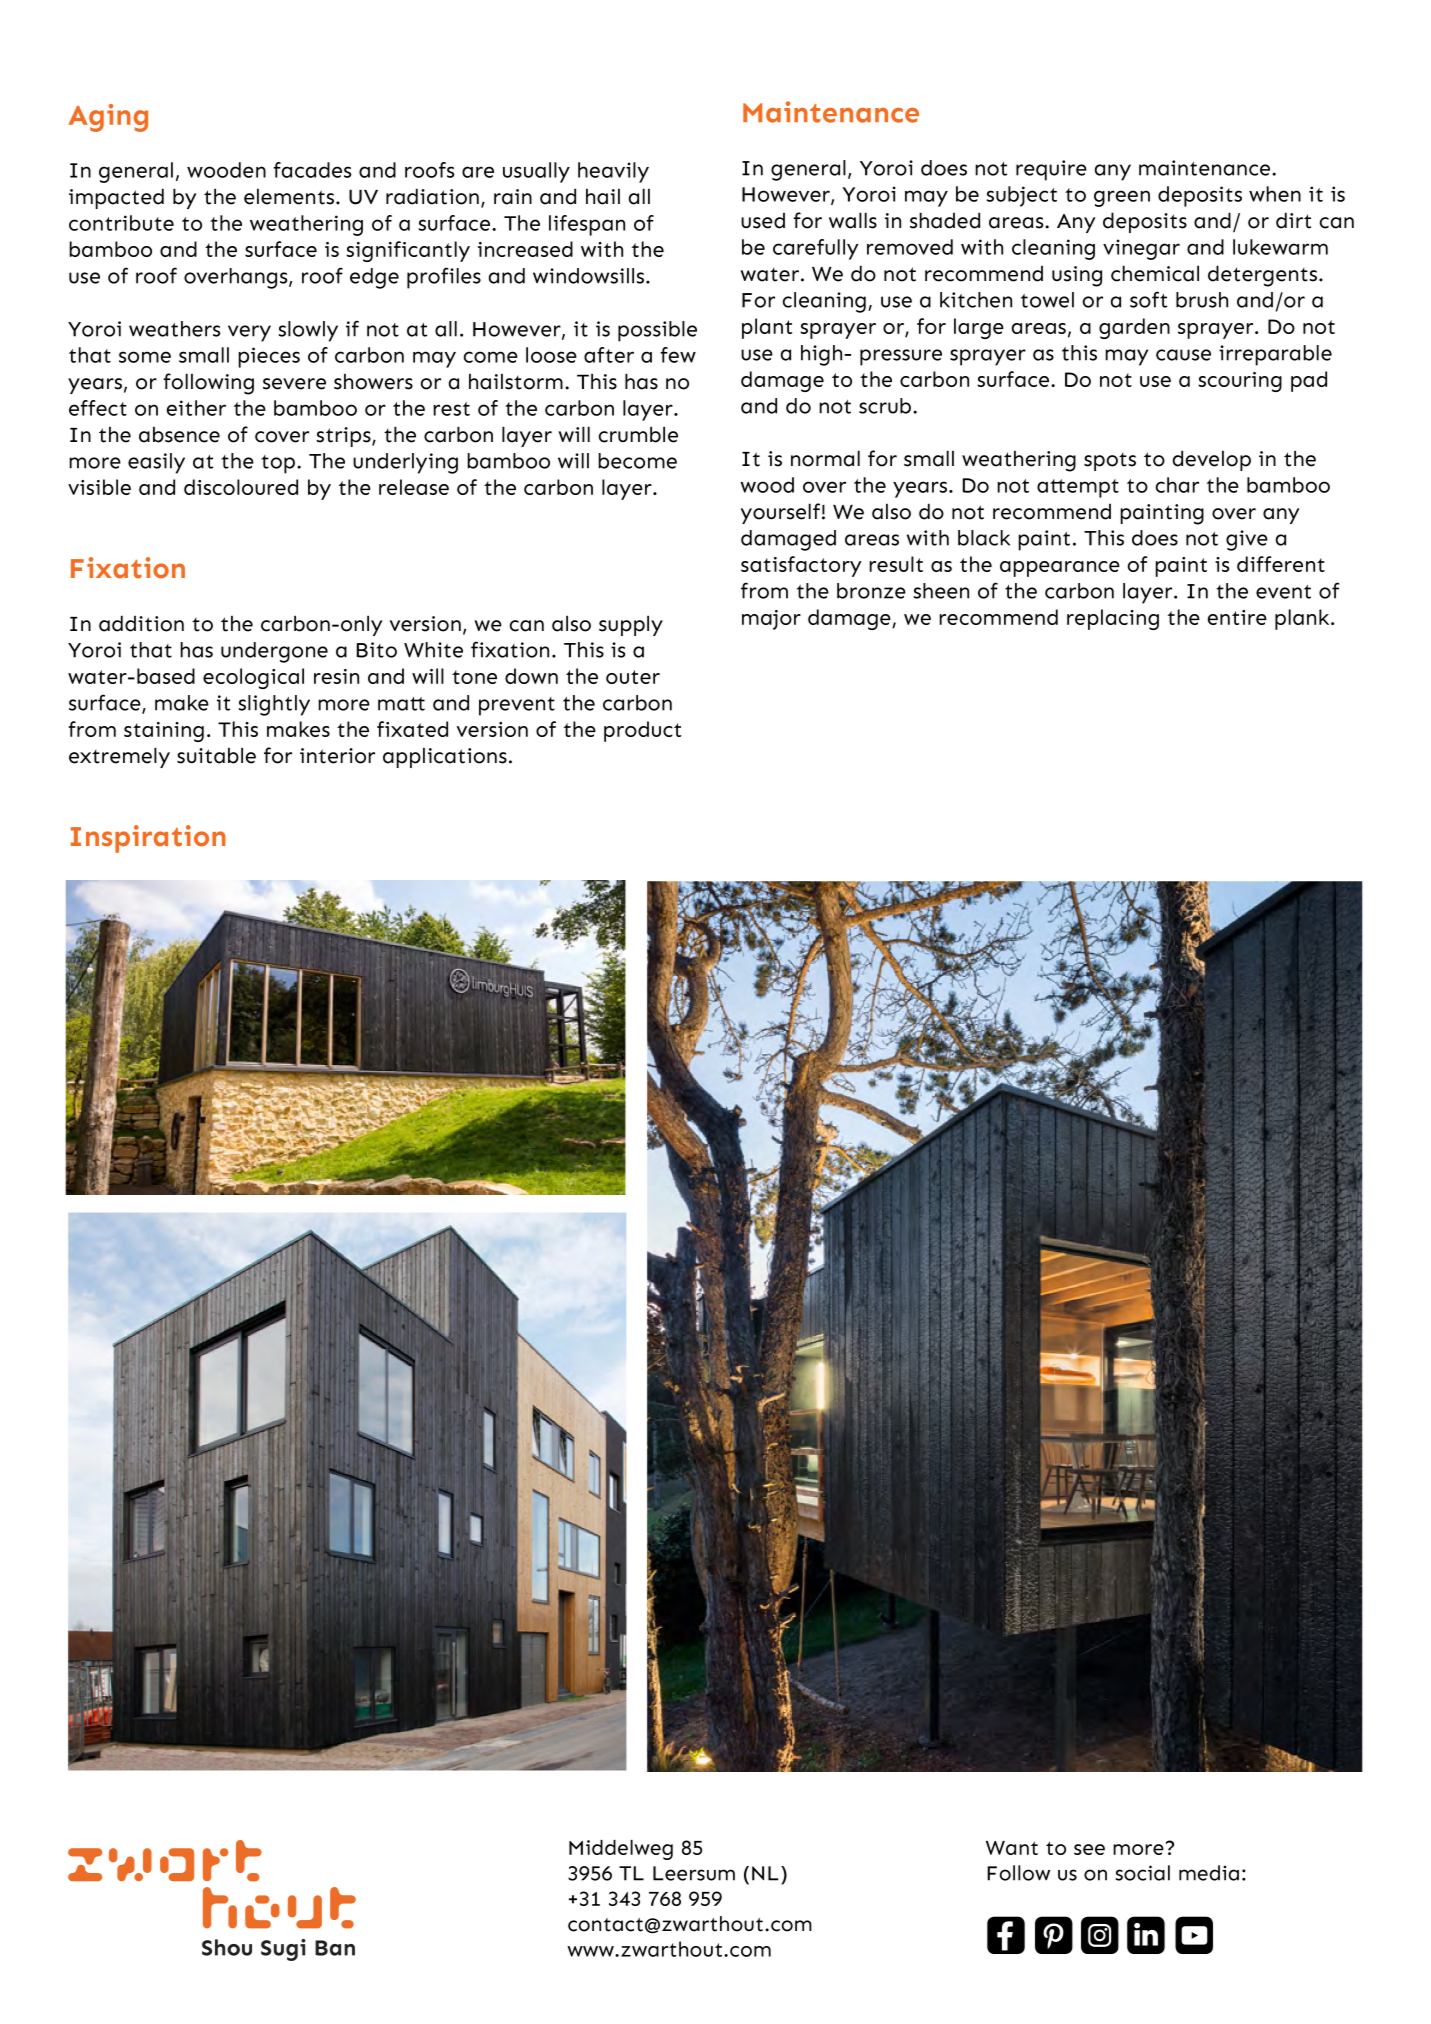 The image size is (1431, 2024). Describe the element at coordinates (290, 196) in the page. I see `elements` at that location.
